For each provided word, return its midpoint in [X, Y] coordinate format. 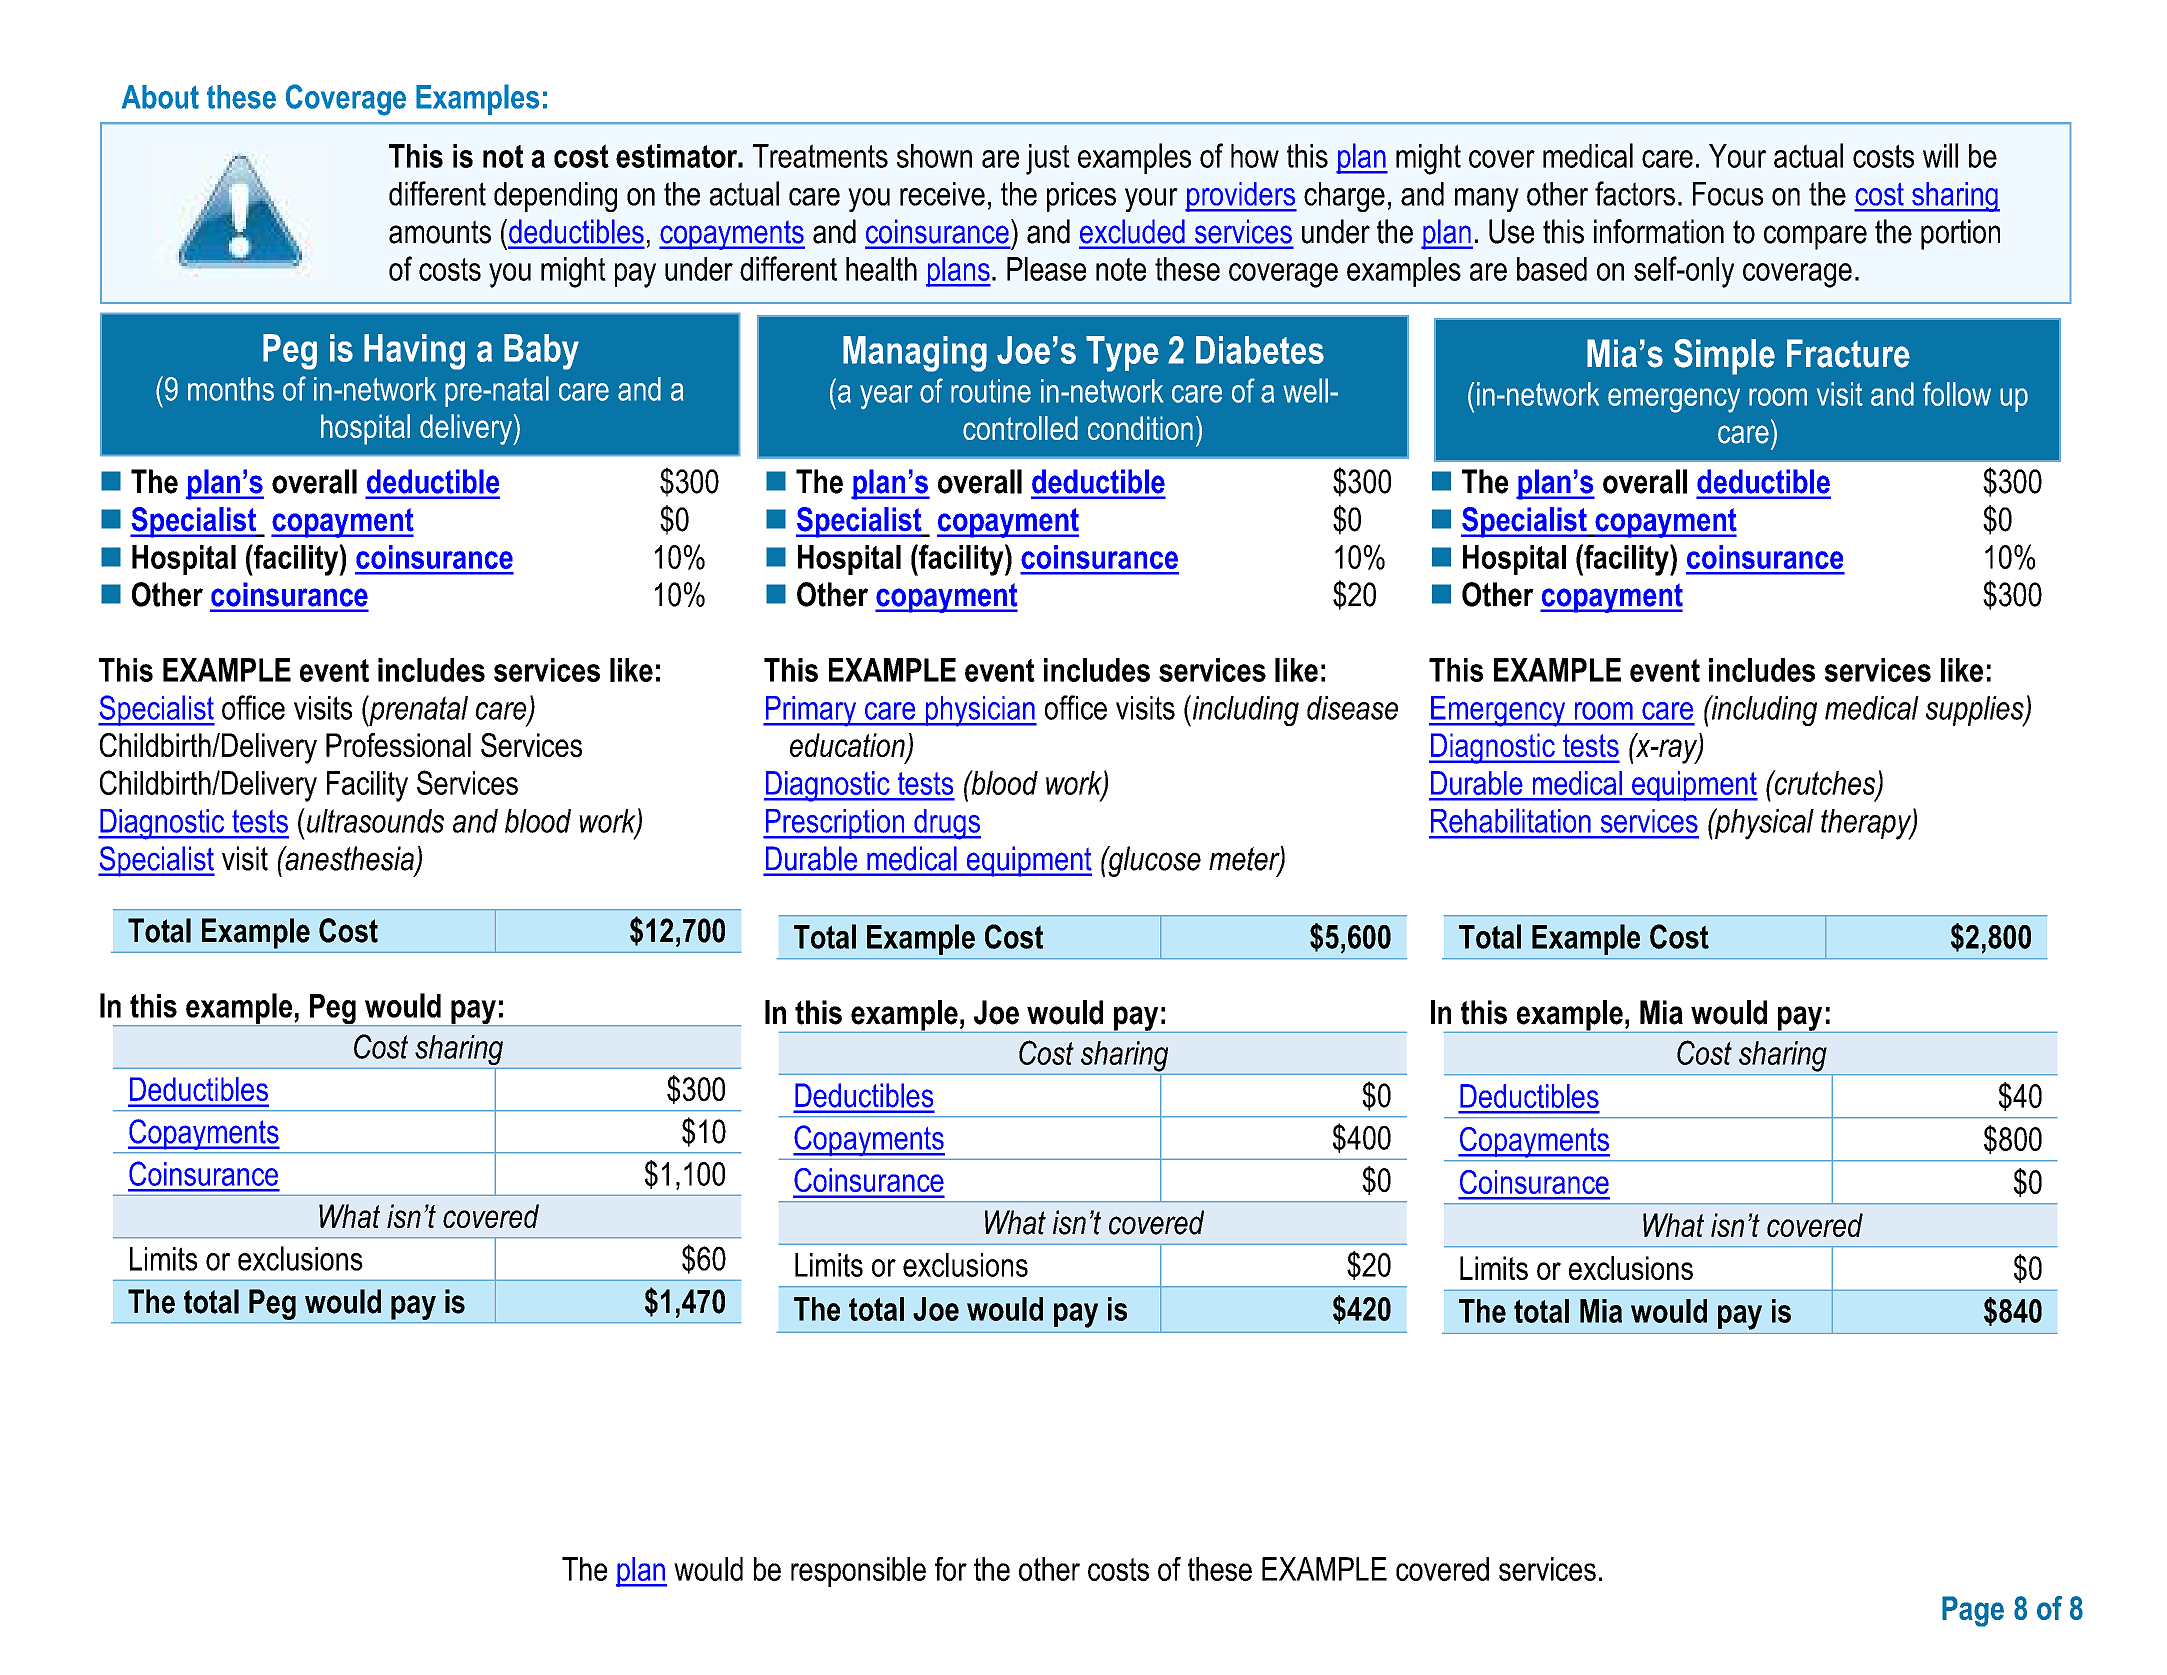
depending [555, 197]
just [1048, 159]
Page [1973, 1611]
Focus [1728, 194]
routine [991, 391]
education [848, 746]
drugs [946, 824]
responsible [858, 1572]
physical [1763, 824]
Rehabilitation [1511, 820]
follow [1957, 394]
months [231, 389]
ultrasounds [375, 821]
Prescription [835, 824]
